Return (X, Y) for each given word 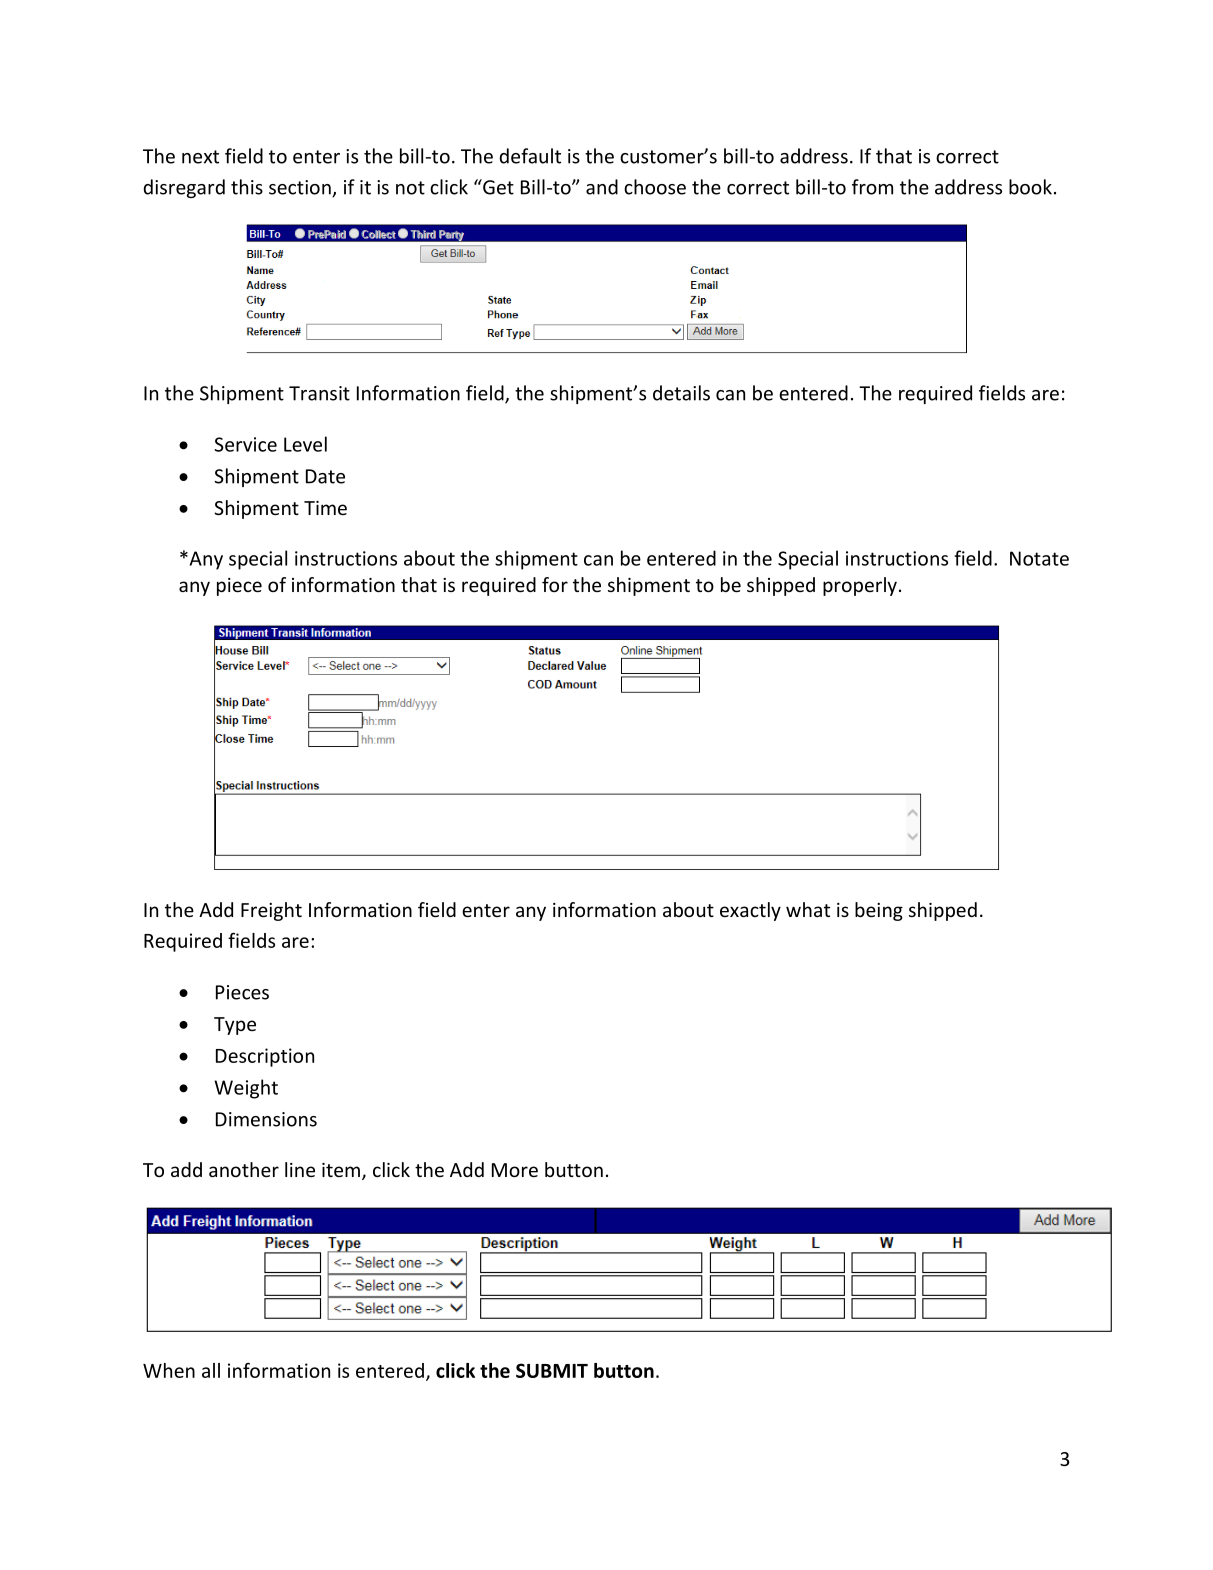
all (211, 1370)
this (247, 187)
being (879, 911)
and (602, 187)
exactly (750, 911)
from (872, 187)
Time (325, 508)
